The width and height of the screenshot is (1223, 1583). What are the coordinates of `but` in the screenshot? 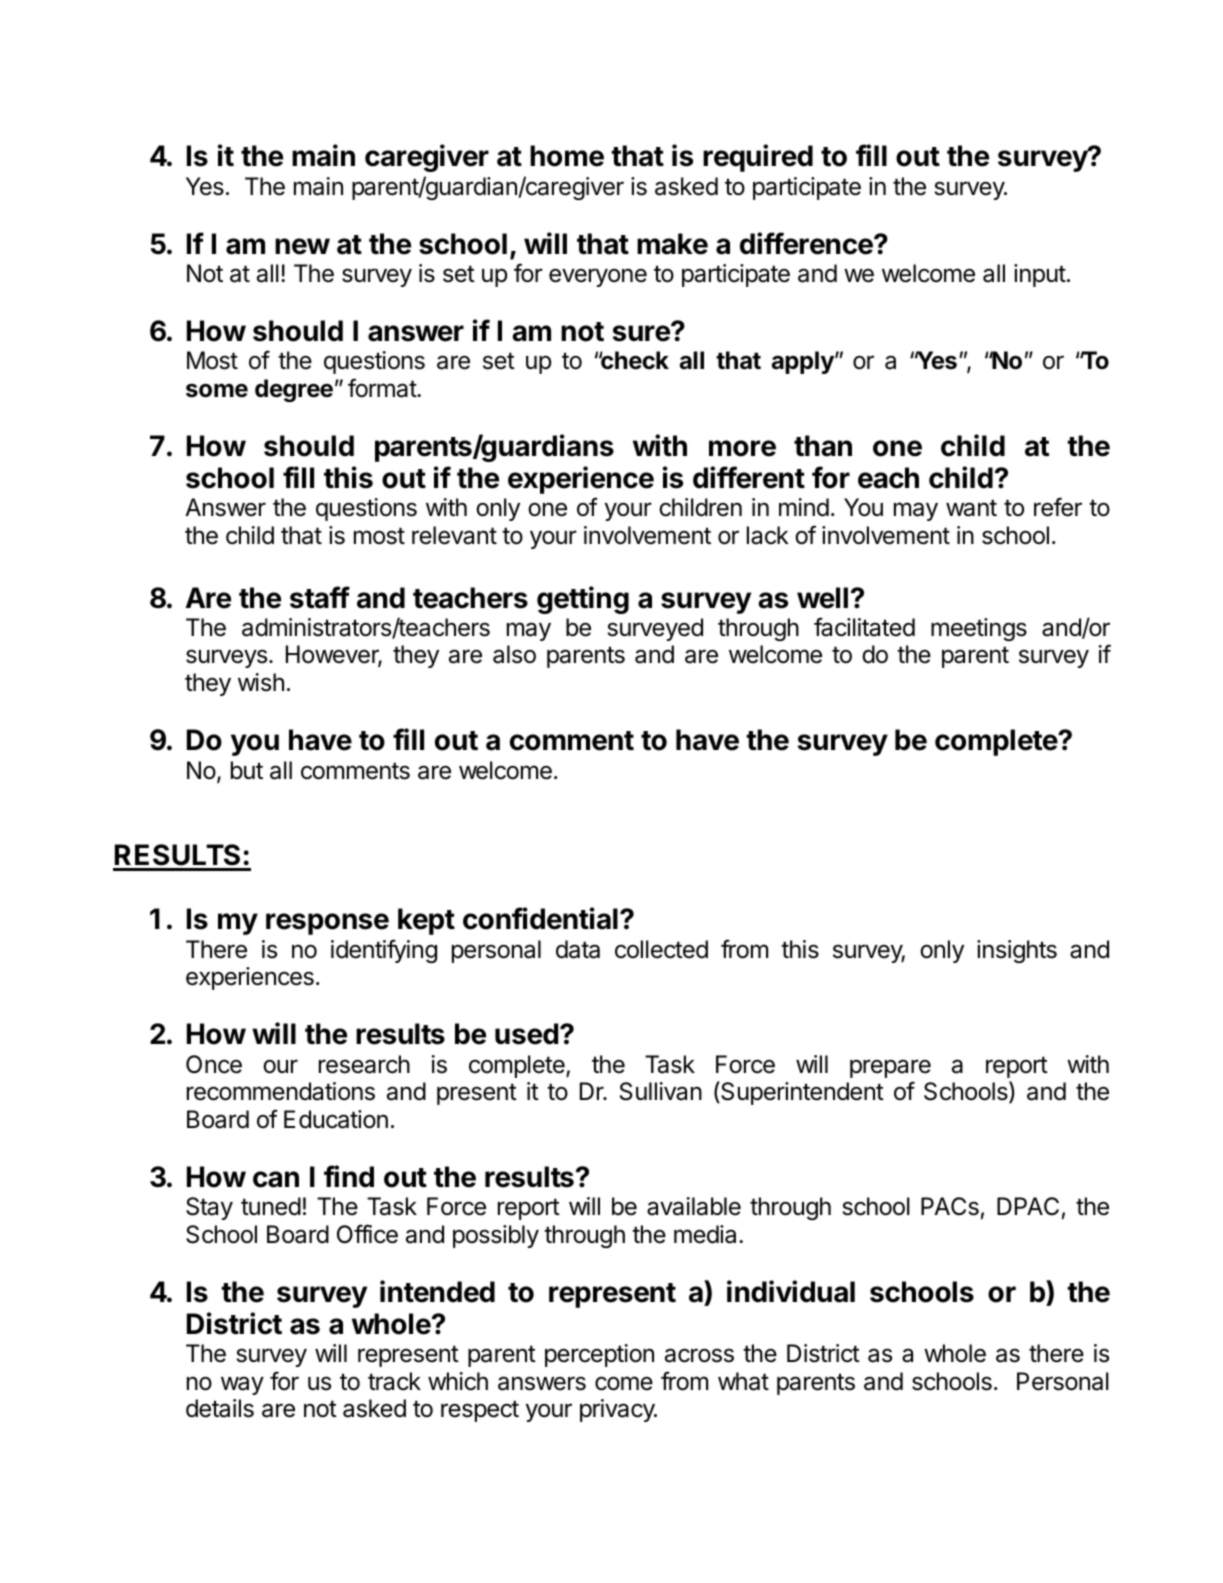 It's located at (247, 770).
